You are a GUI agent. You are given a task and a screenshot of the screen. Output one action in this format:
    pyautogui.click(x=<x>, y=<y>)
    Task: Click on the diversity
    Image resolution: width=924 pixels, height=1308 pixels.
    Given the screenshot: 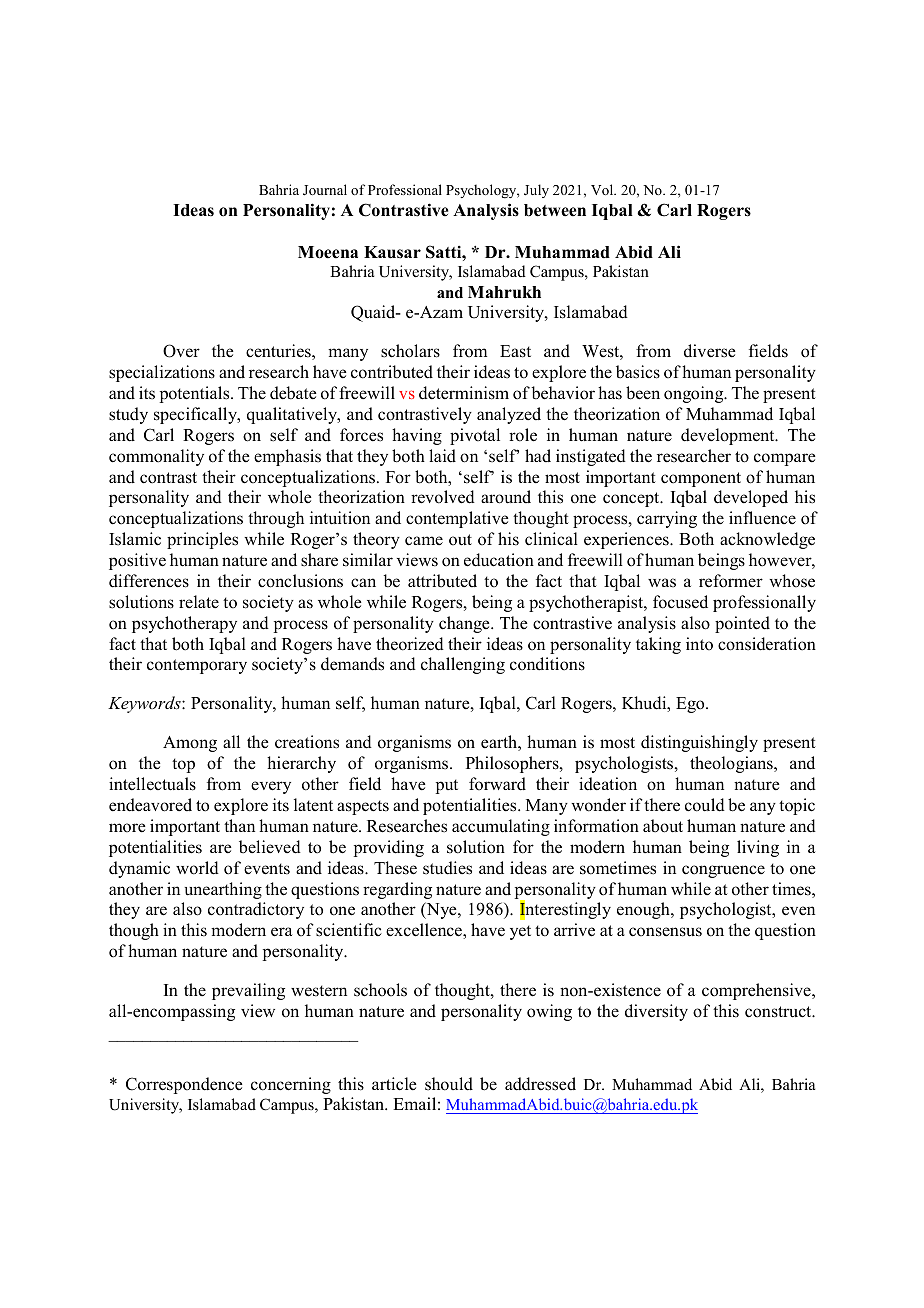 What is the action you would take?
    pyautogui.click(x=656, y=1012)
